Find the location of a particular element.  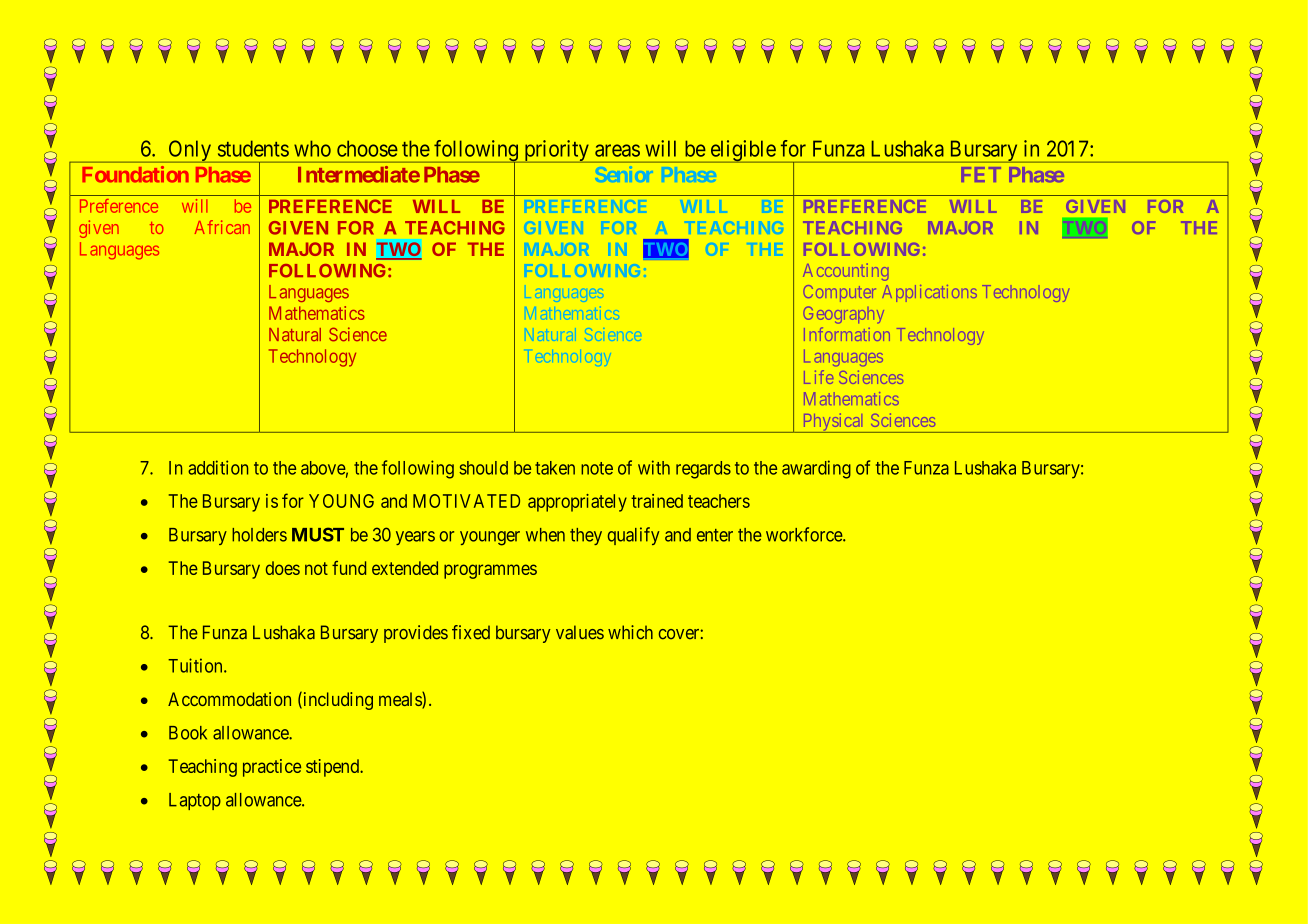

students is located at coordinates (253, 148).
